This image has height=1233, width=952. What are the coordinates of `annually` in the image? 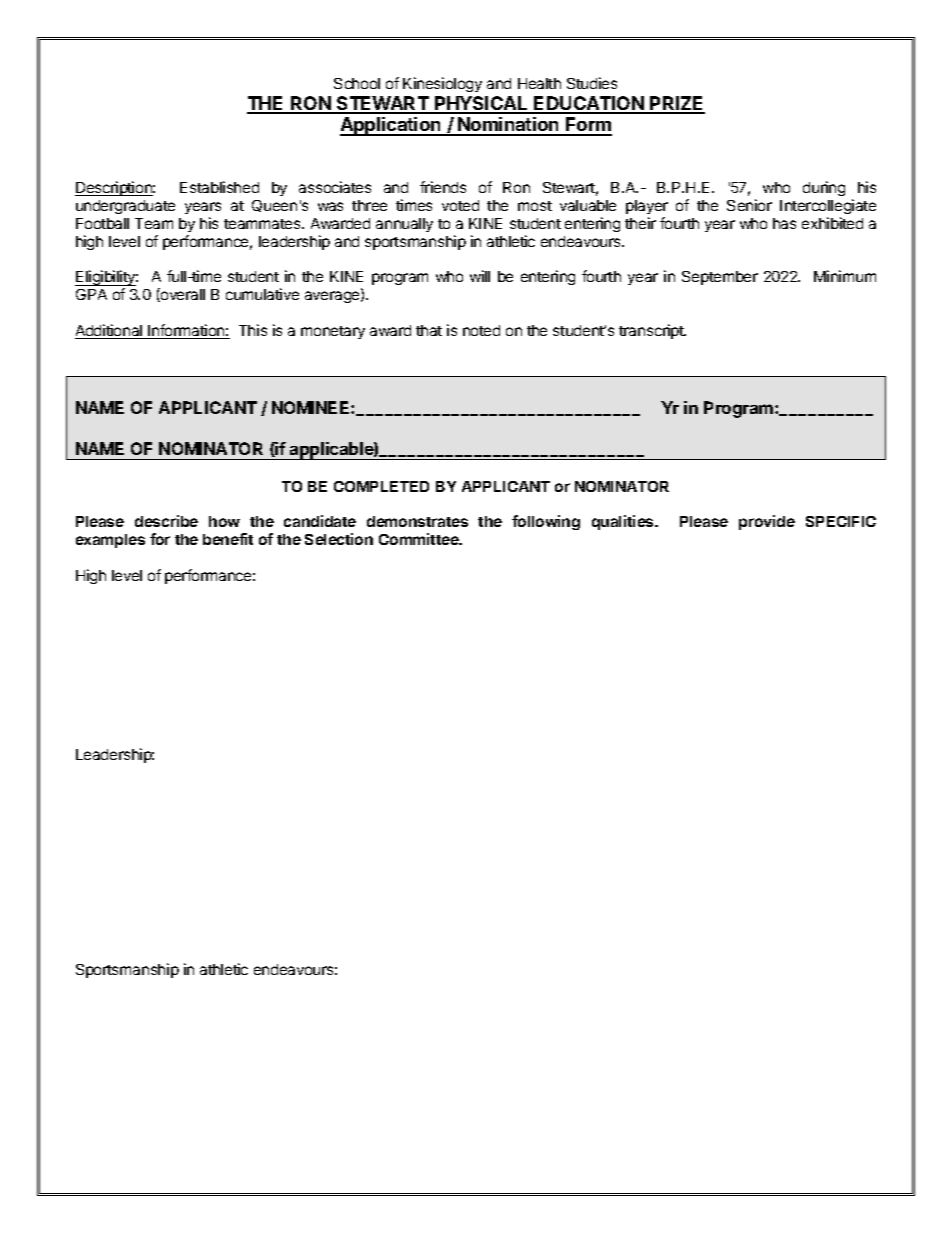 It's located at (404, 225).
